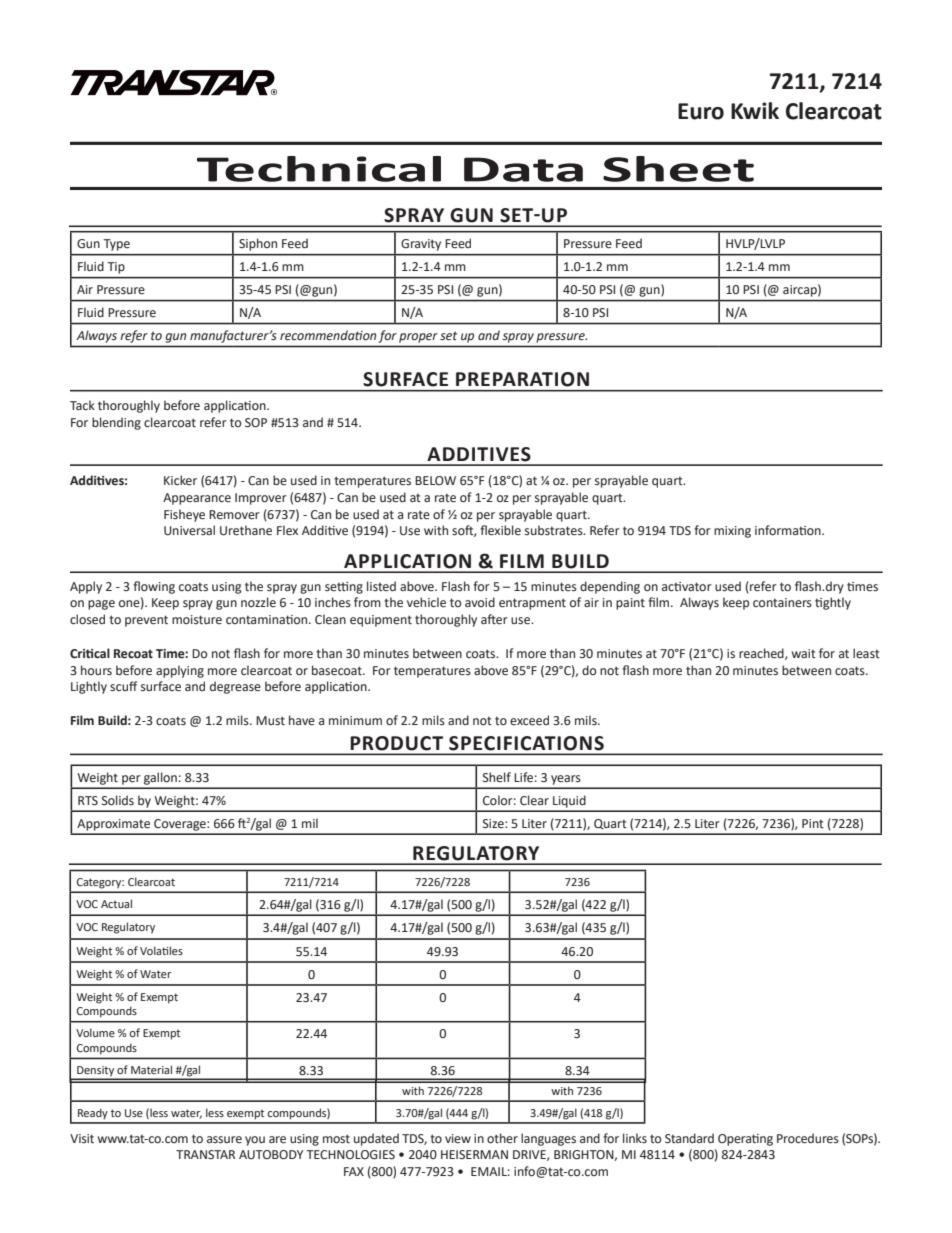 The height and width of the screenshot is (1233, 952). What do you see at coordinates (197, 619) in the screenshot?
I see `moisture` at bounding box center [197, 619].
